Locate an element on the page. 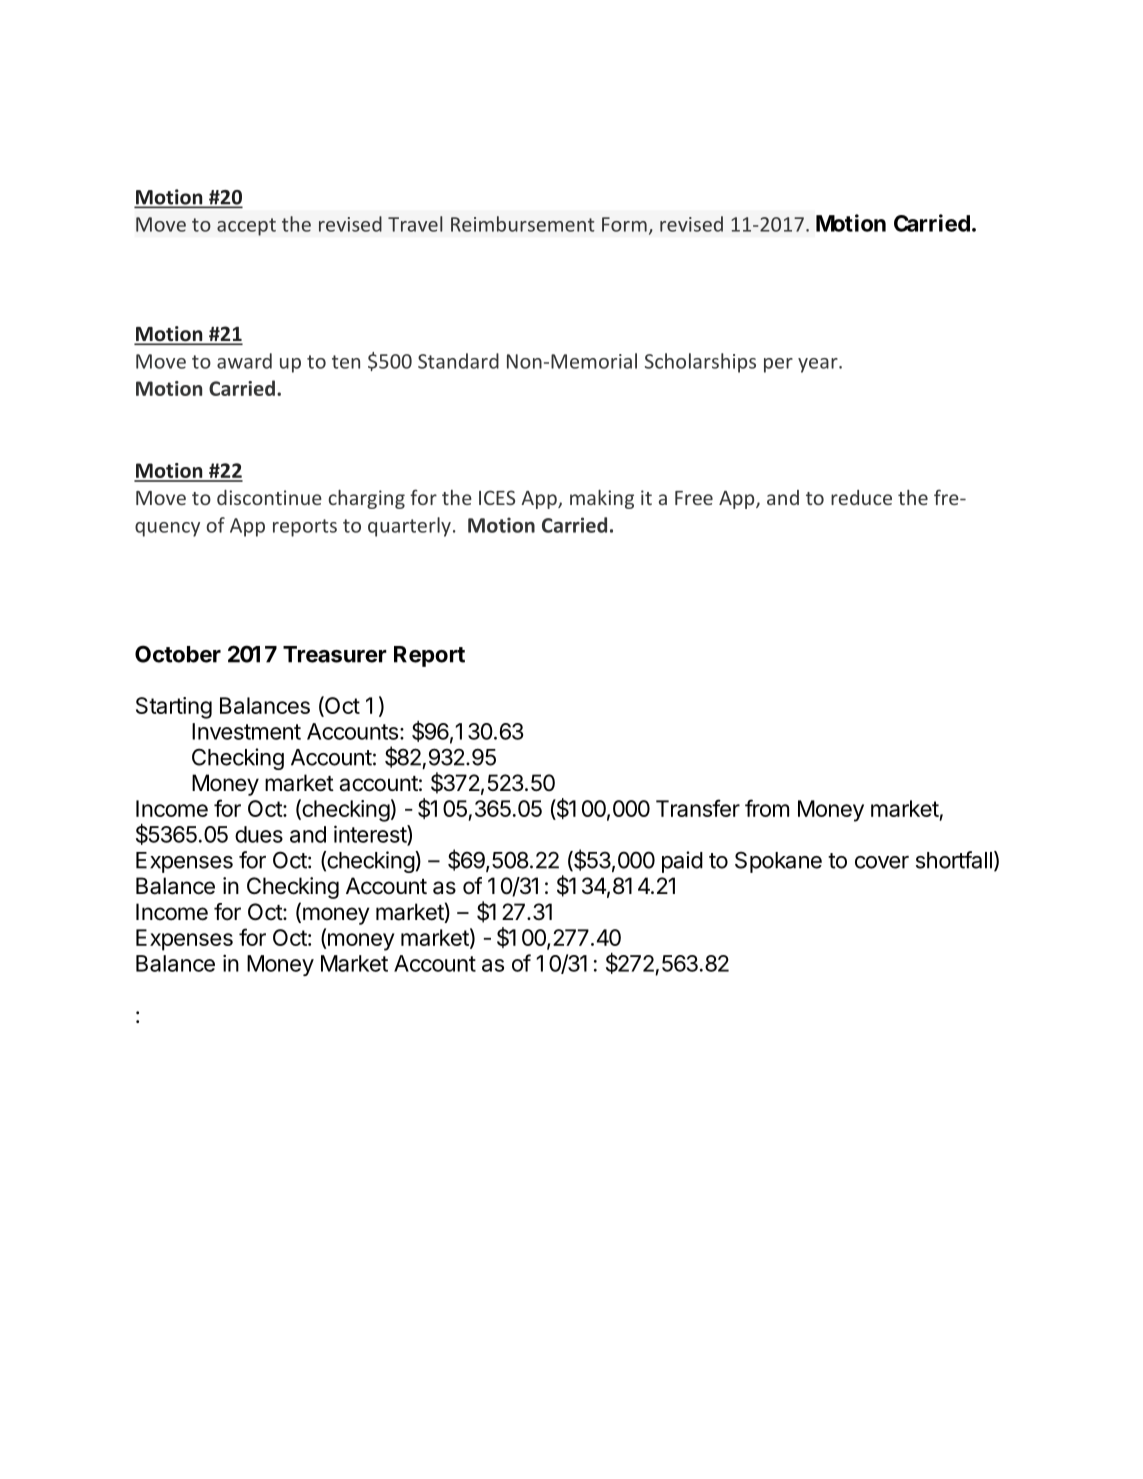  dues is located at coordinates (259, 834).
